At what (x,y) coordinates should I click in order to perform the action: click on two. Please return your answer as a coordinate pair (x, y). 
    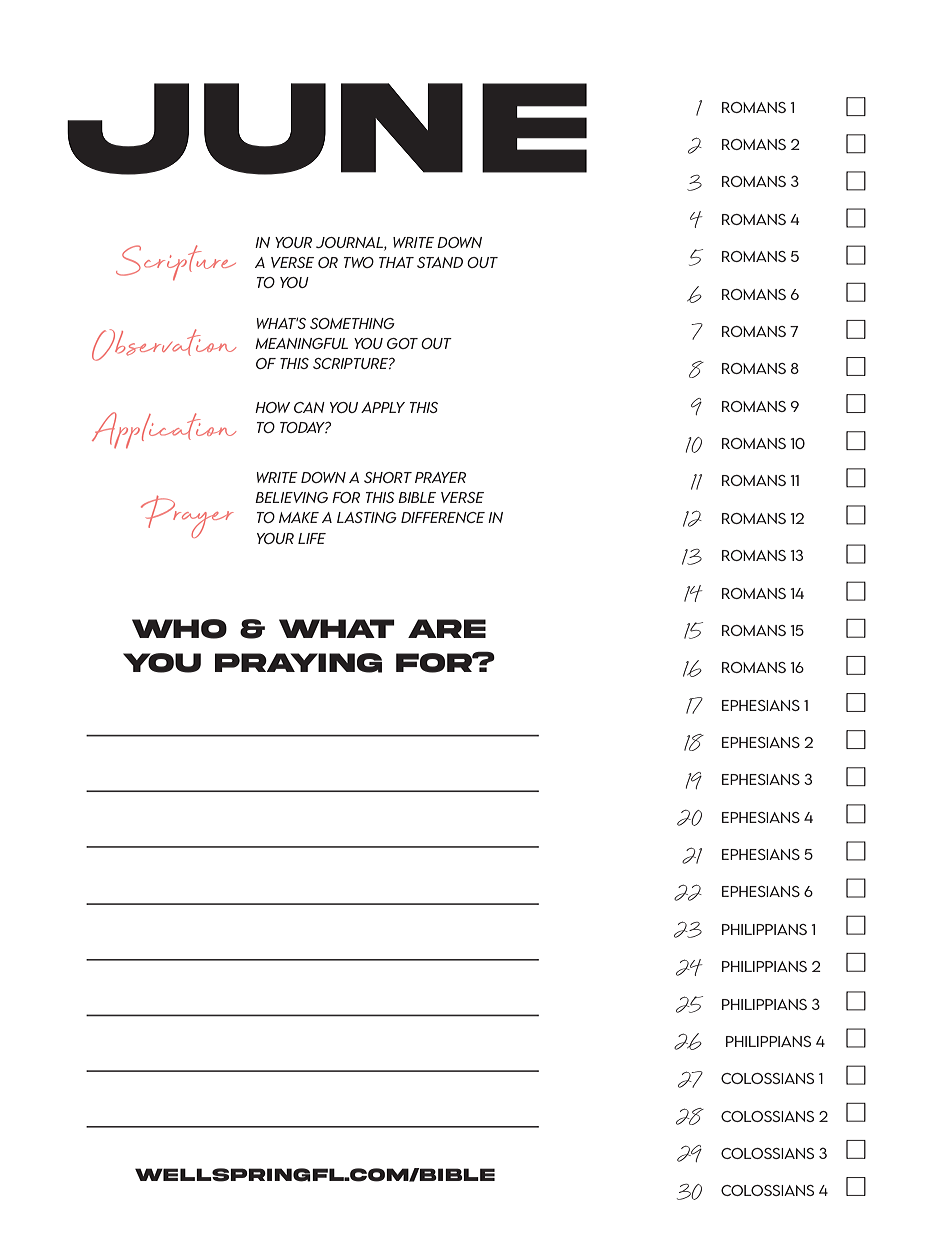
    Looking at the image, I should click on (359, 262).
